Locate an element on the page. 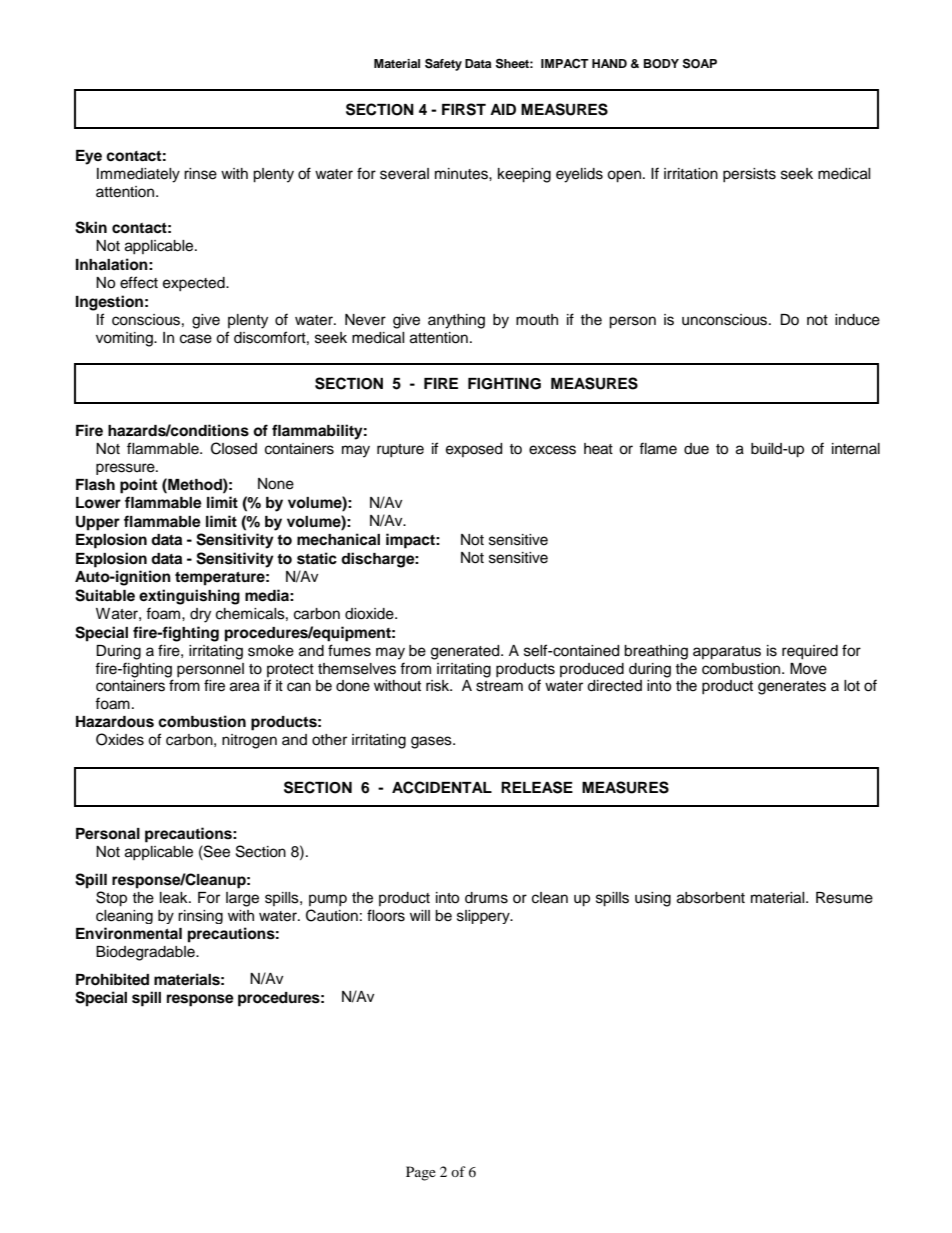 Image resolution: width=952 pixels, height=1233 pixels. SOAP is located at coordinates (700, 63).
